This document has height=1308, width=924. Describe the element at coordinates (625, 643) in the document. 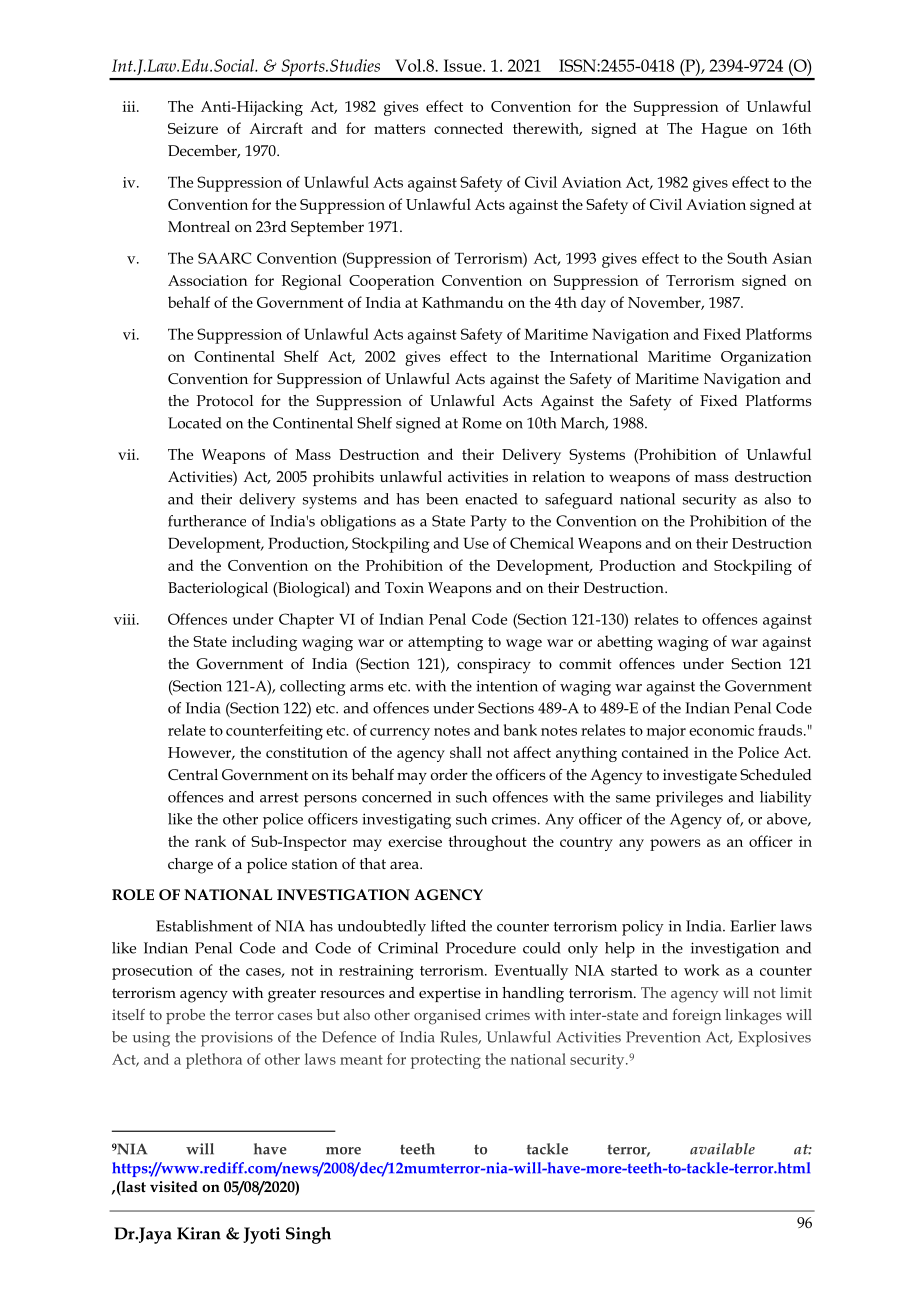

I see `abetting` at that location.
